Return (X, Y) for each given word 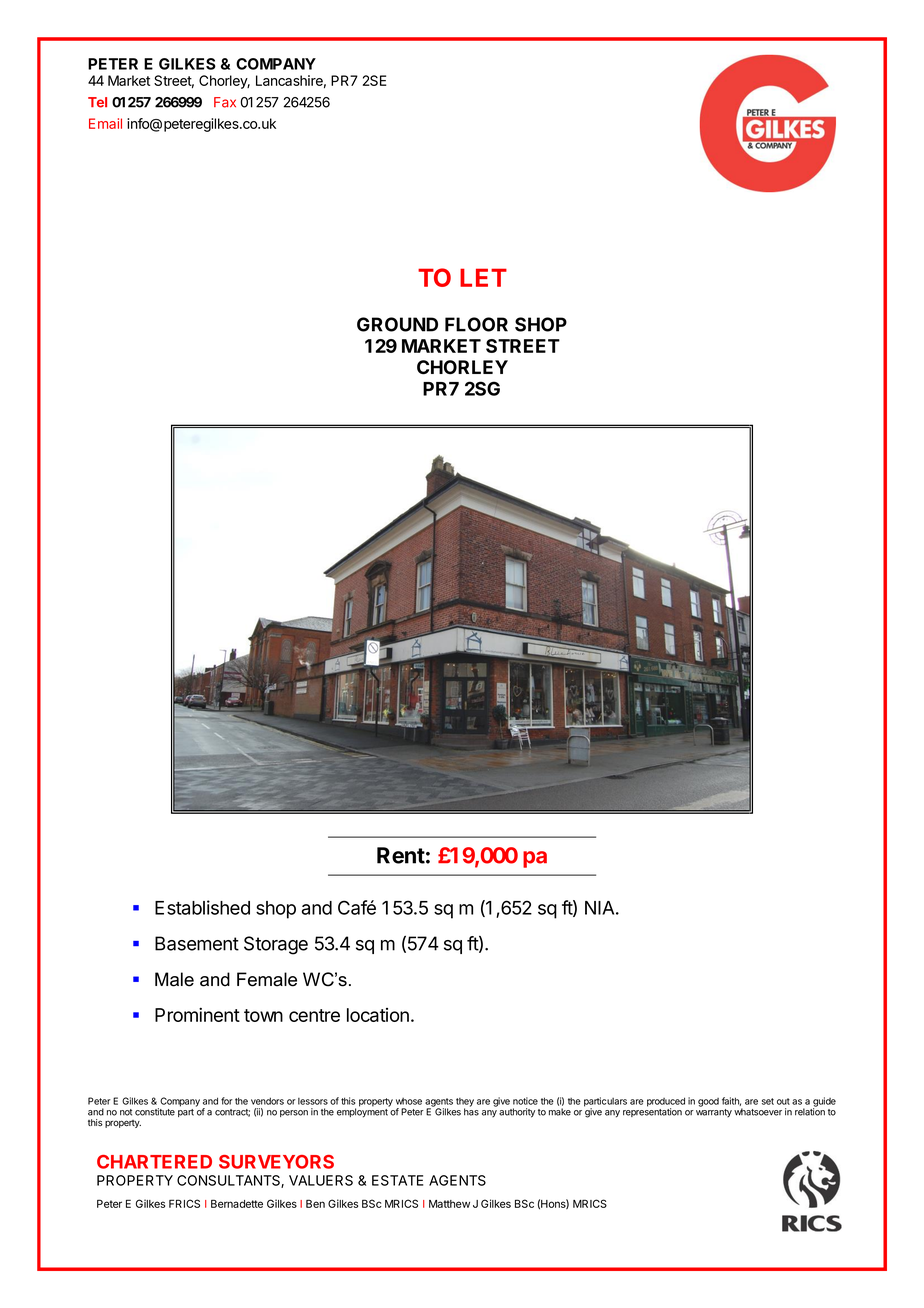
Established (202, 907)
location (378, 1015)
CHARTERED (154, 1162)
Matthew (449, 1204)
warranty (714, 1113)
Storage (276, 945)
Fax (225, 102)
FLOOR (476, 324)
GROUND (397, 324)
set (768, 1101)
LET (483, 277)
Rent (401, 855)
